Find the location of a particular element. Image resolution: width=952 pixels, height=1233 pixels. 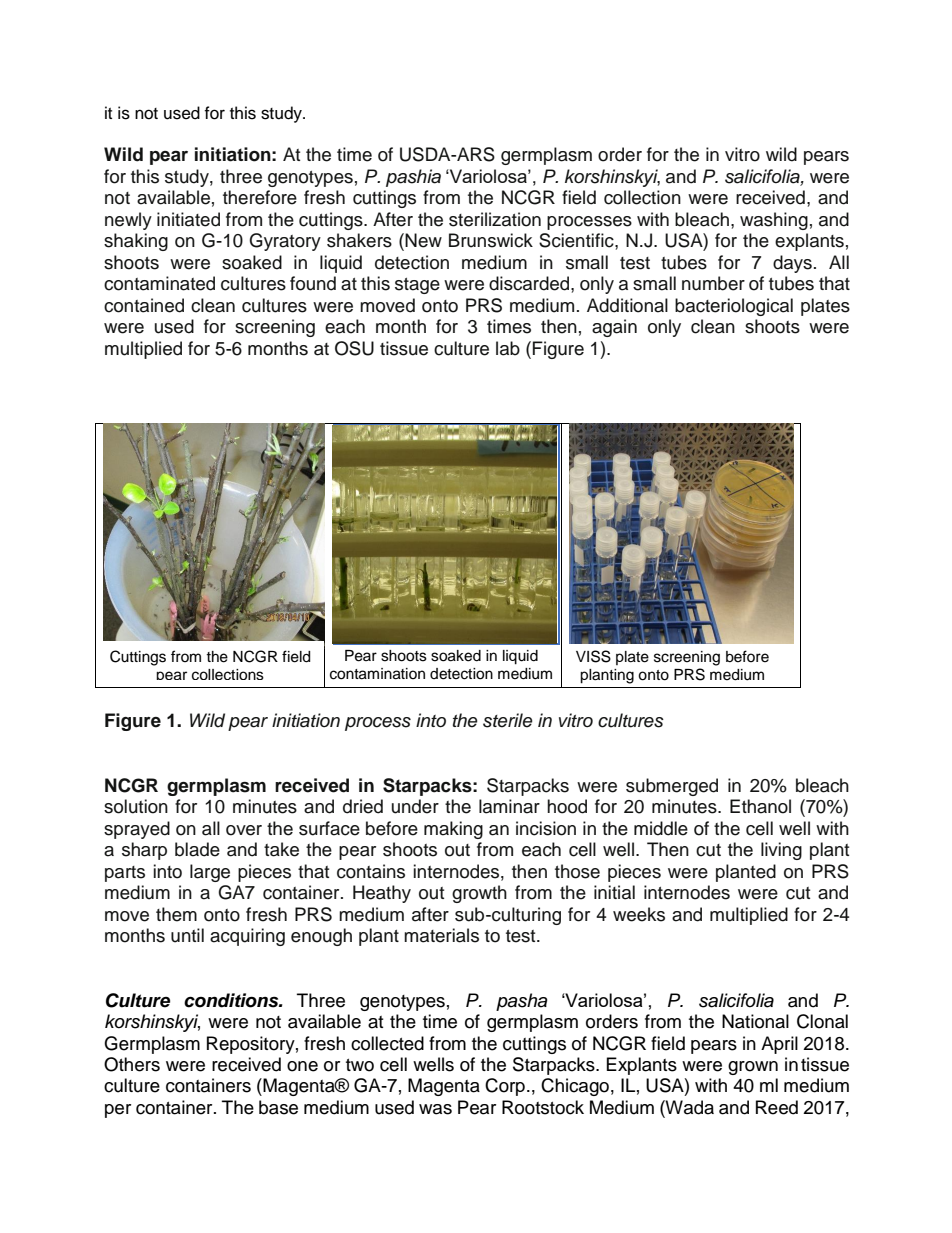

grown is located at coordinates (753, 1068).
